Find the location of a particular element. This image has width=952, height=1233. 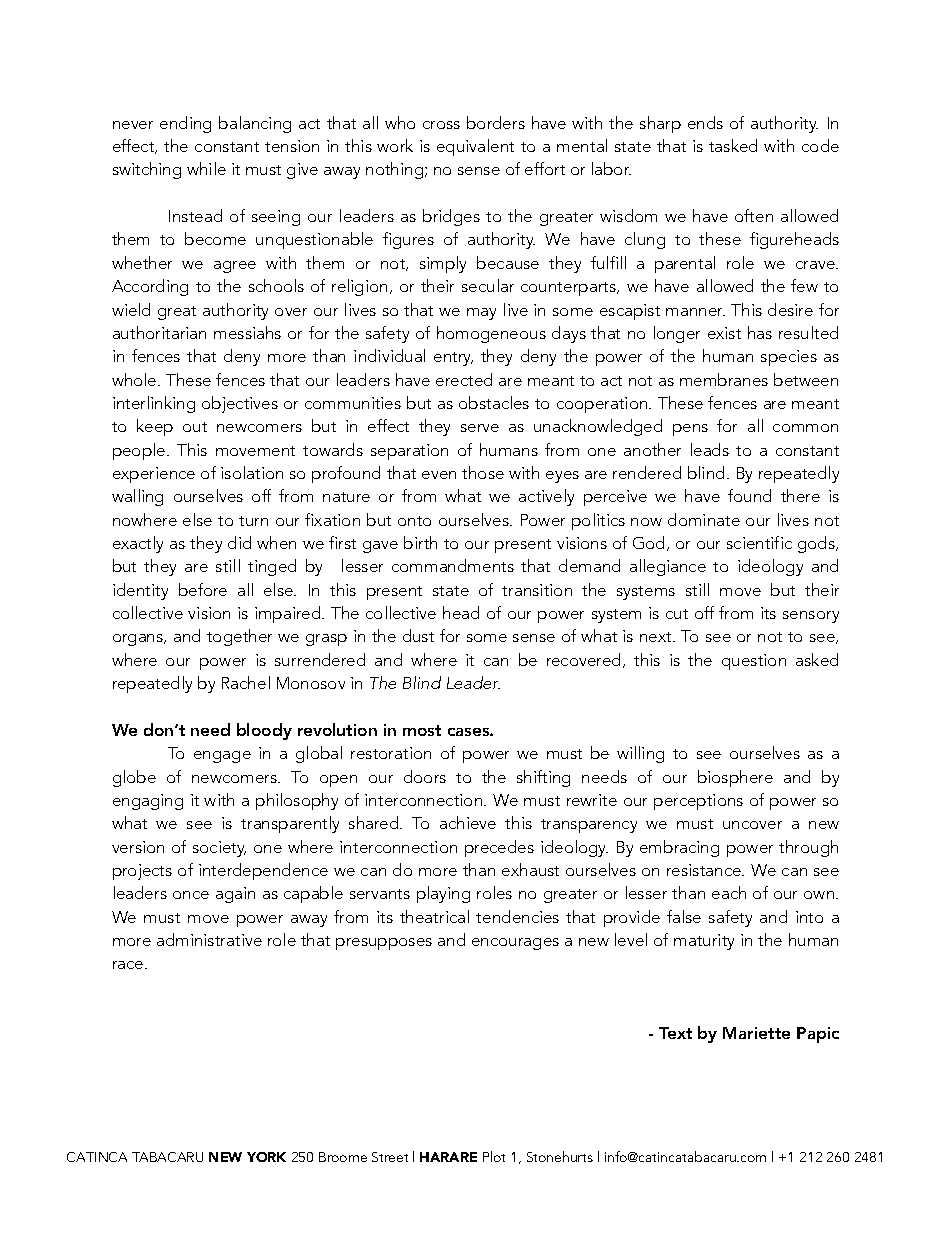

YORK is located at coordinates (266, 1157).
